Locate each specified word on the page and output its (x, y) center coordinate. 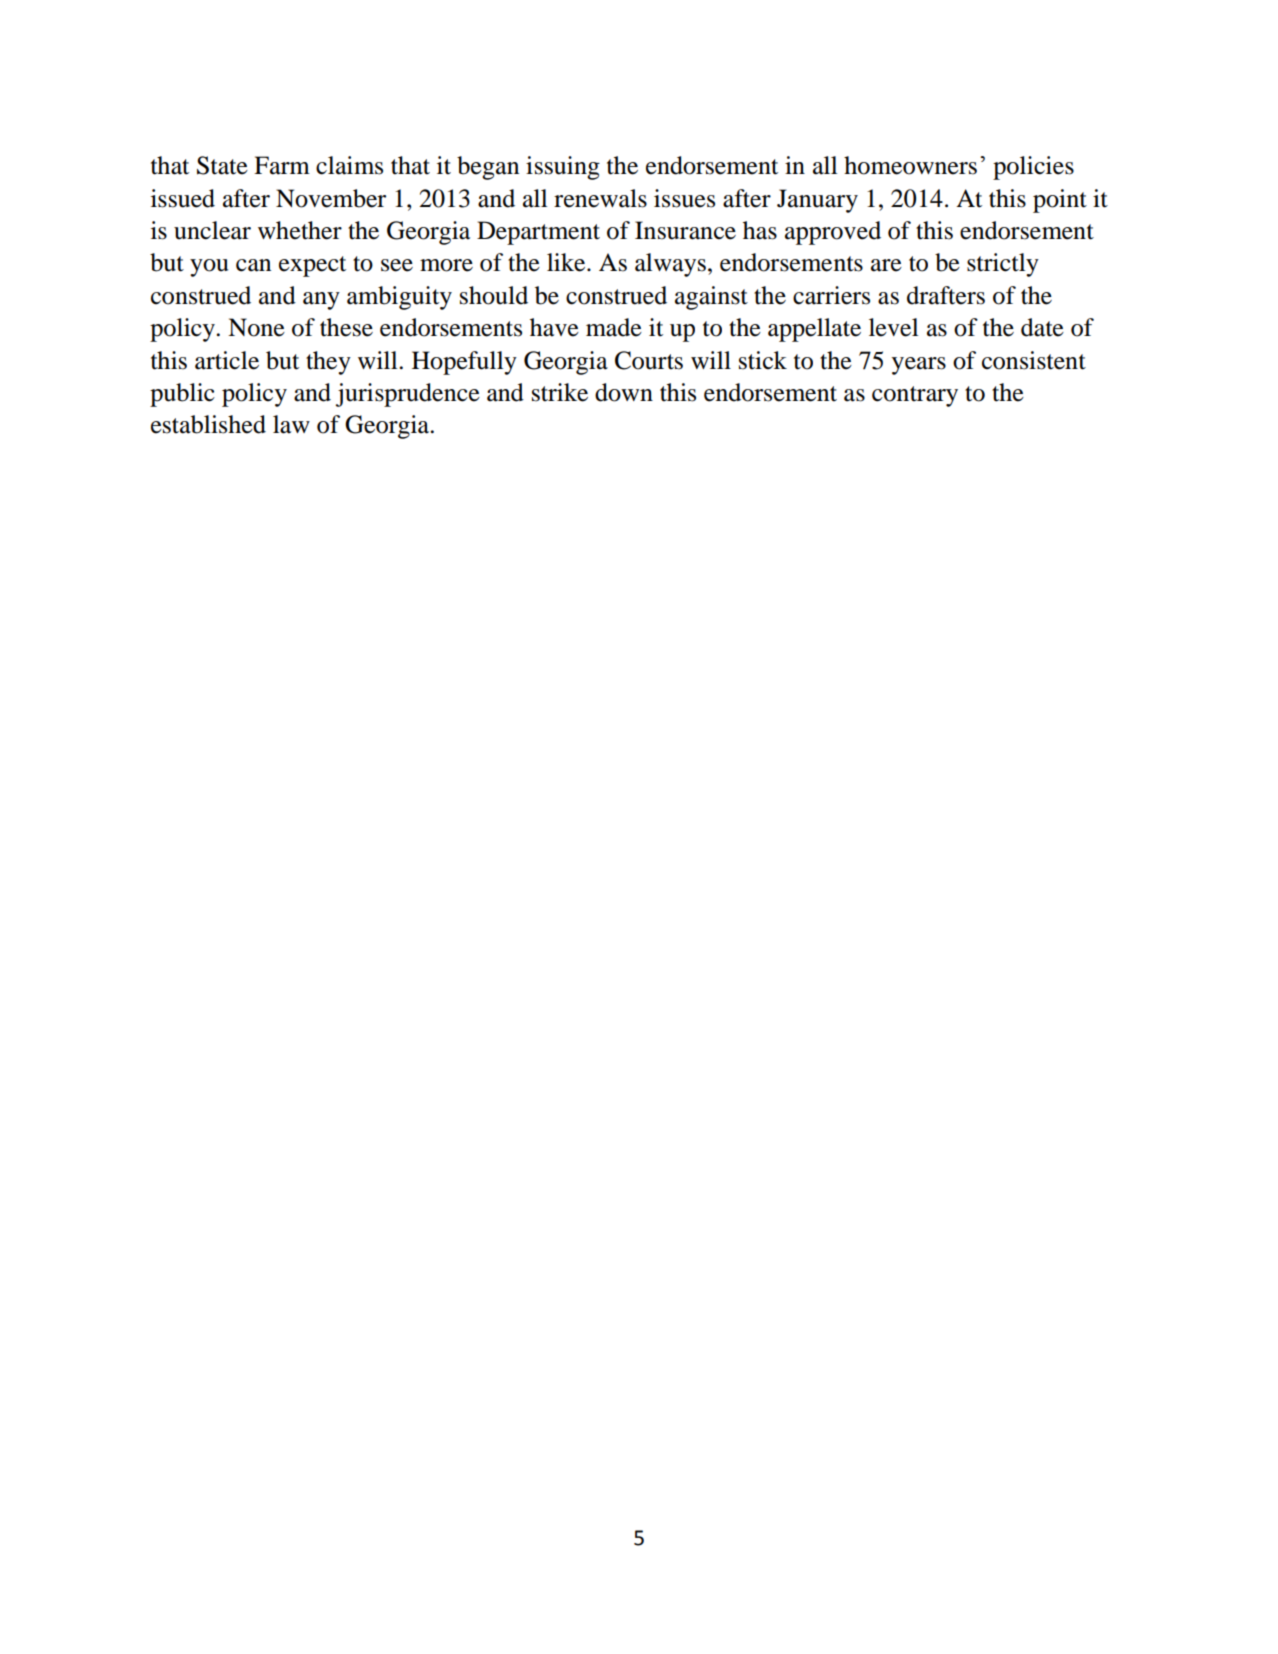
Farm (282, 165)
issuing (563, 168)
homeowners (910, 165)
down (624, 392)
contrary (915, 396)
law (291, 424)
